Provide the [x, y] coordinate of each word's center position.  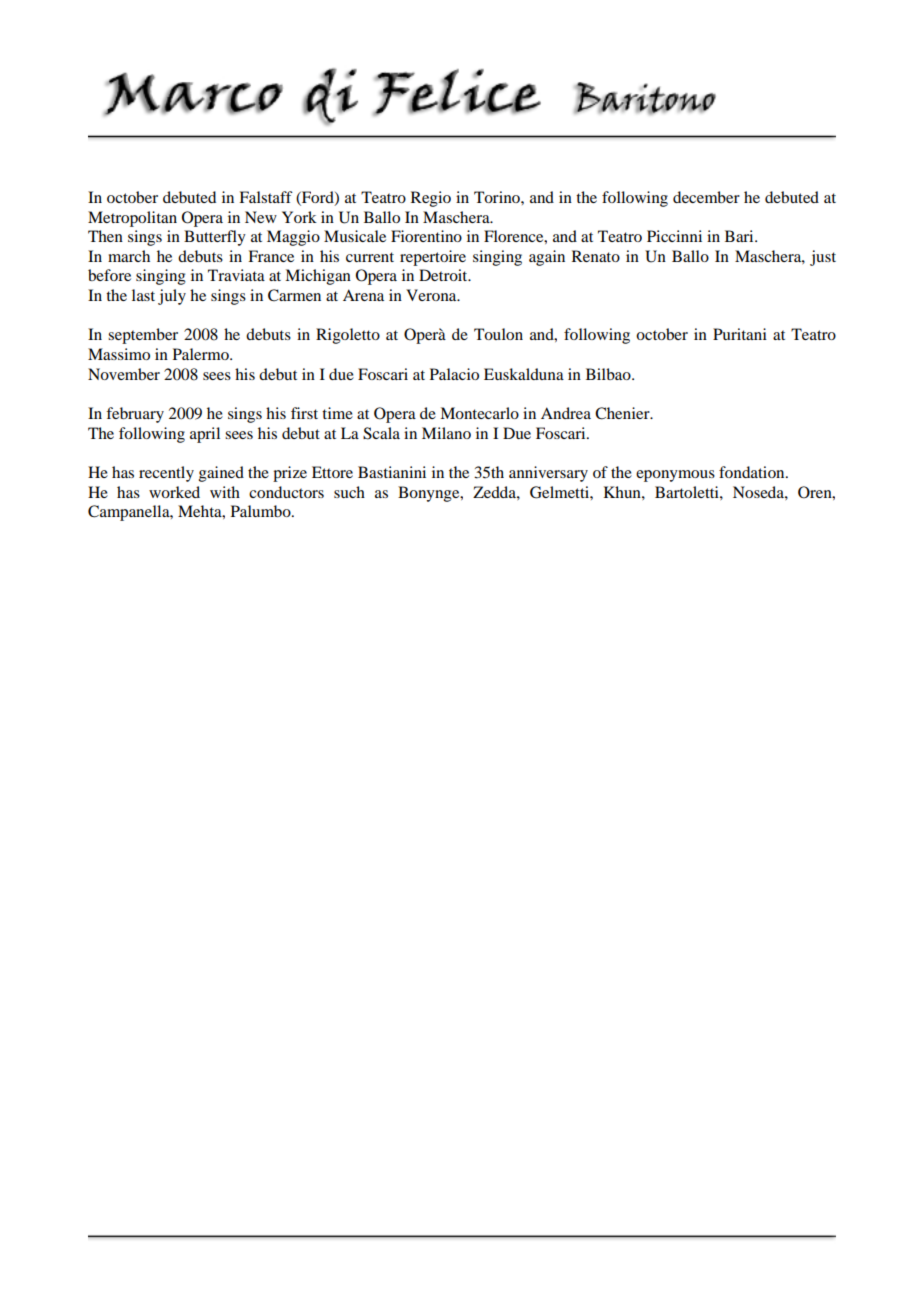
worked [174, 492]
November [124, 374]
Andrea [566, 413]
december [706, 197]
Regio [431, 199]
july [172, 297]
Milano [446, 433]
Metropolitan [132, 219]
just [823, 258]
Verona [432, 295]
